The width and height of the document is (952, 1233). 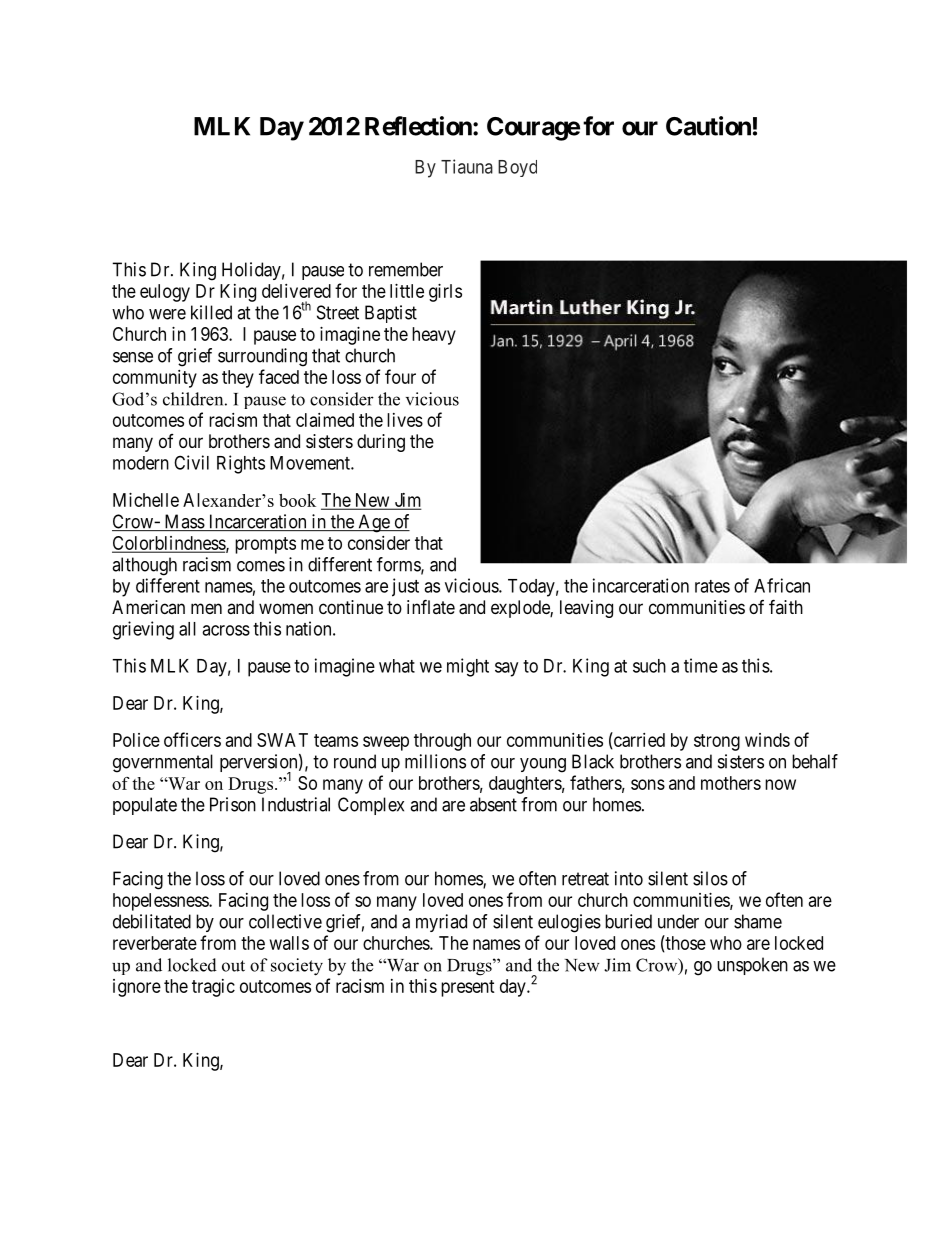 I want to click on eulogy, so click(x=165, y=293).
